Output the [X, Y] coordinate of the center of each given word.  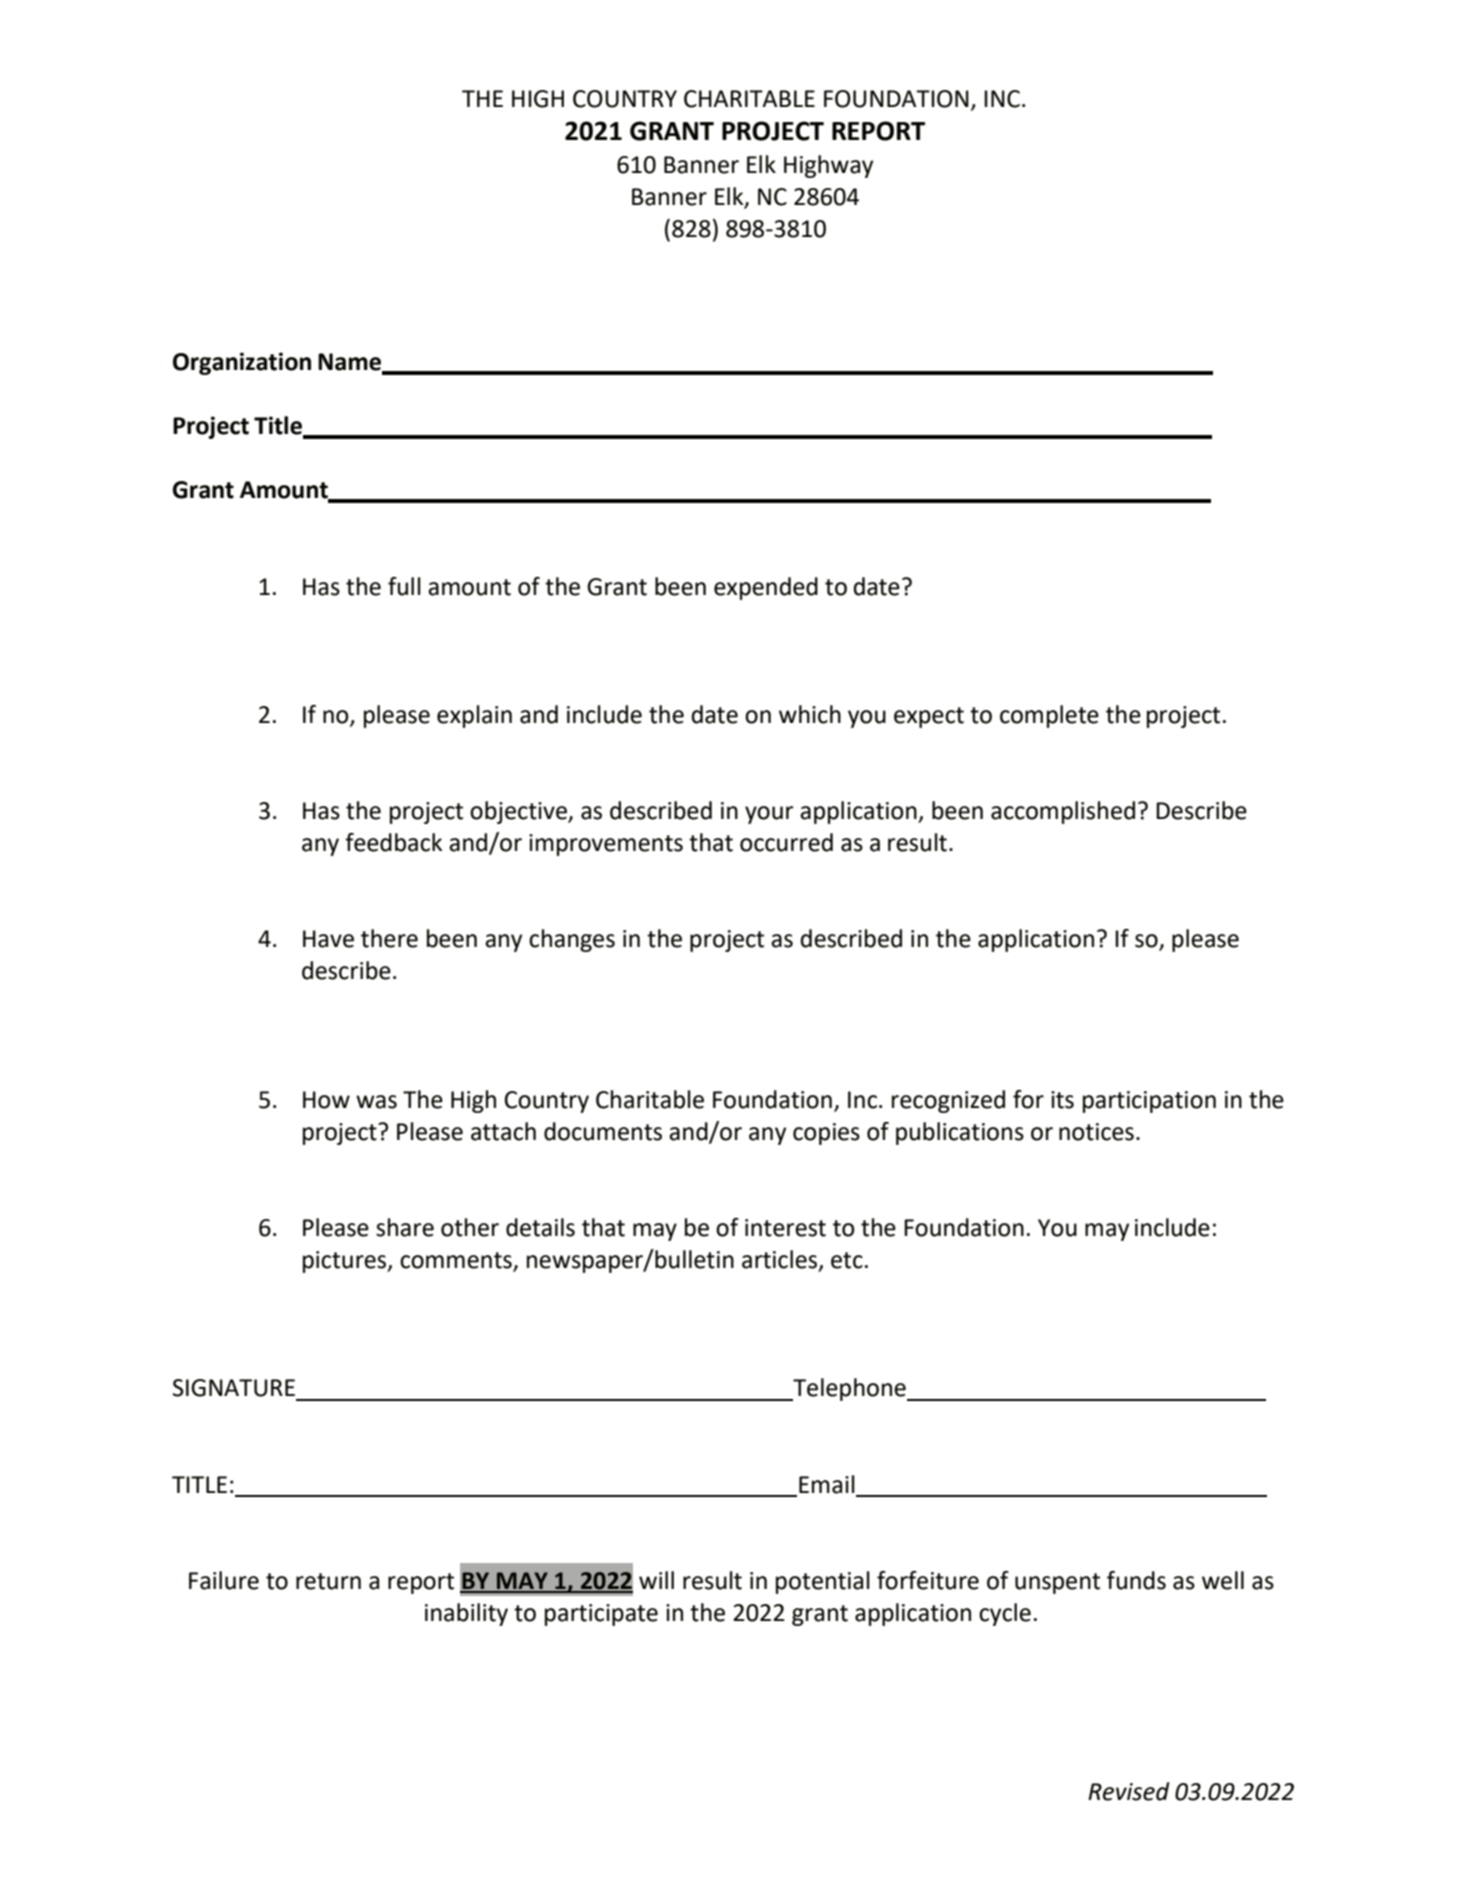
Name [351, 363]
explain [474, 716]
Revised [1128, 1791]
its [1062, 1100]
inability [466, 1614]
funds [1136, 1580]
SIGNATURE [234, 1388]
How [326, 1100]
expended [766, 588]
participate [601, 1615]
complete [1049, 716]
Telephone [849, 1389]
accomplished [1063, 812]
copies [826, 1134]
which [810, 714]
